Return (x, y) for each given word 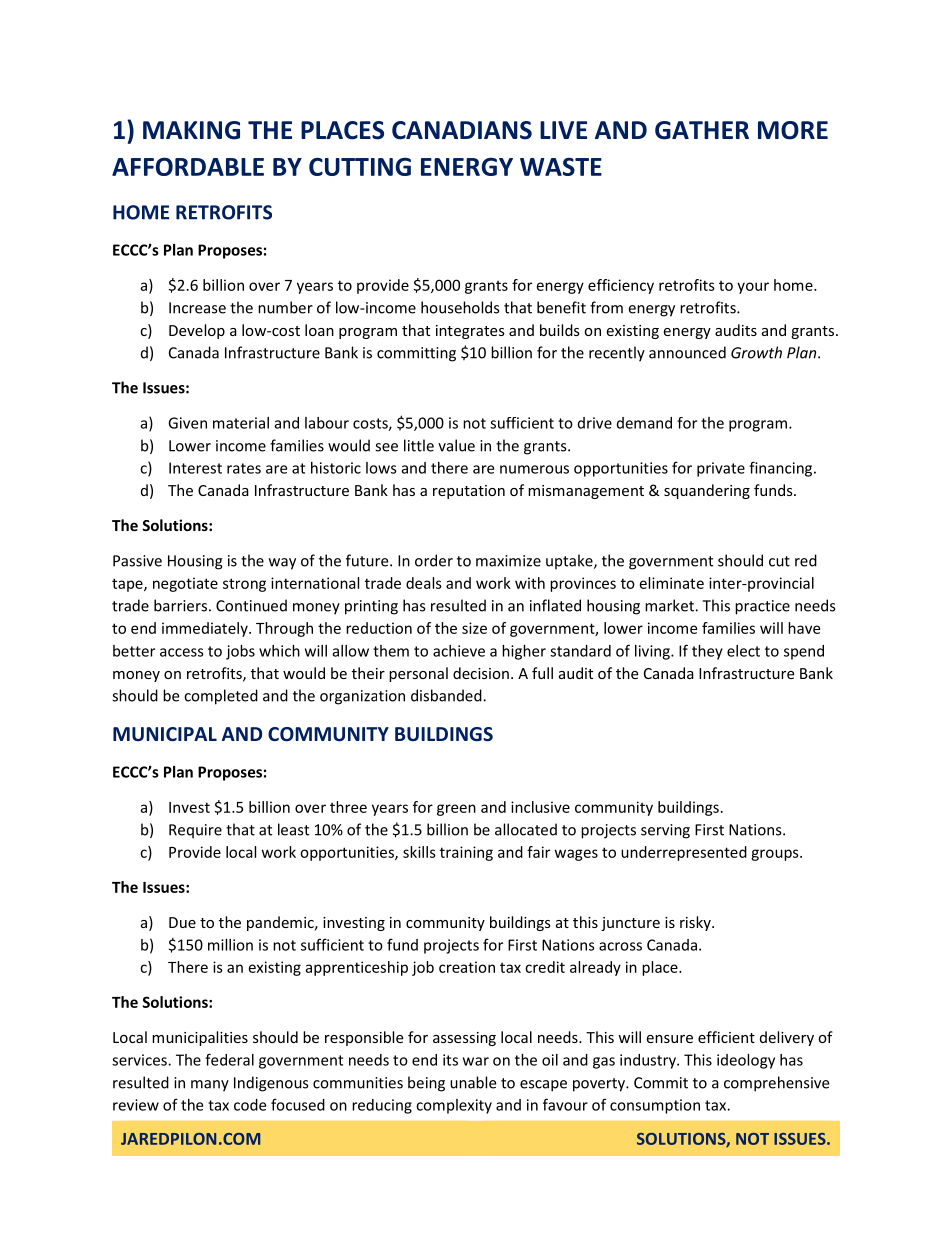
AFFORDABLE (188, 166)
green (456, 810)
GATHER (702, 130)
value (456, 445)
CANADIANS (462, 130)
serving (665, 831)
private (721, 469)
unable (473, 1082)
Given (187, 423)
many (210, 1086)
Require (195, 831)
